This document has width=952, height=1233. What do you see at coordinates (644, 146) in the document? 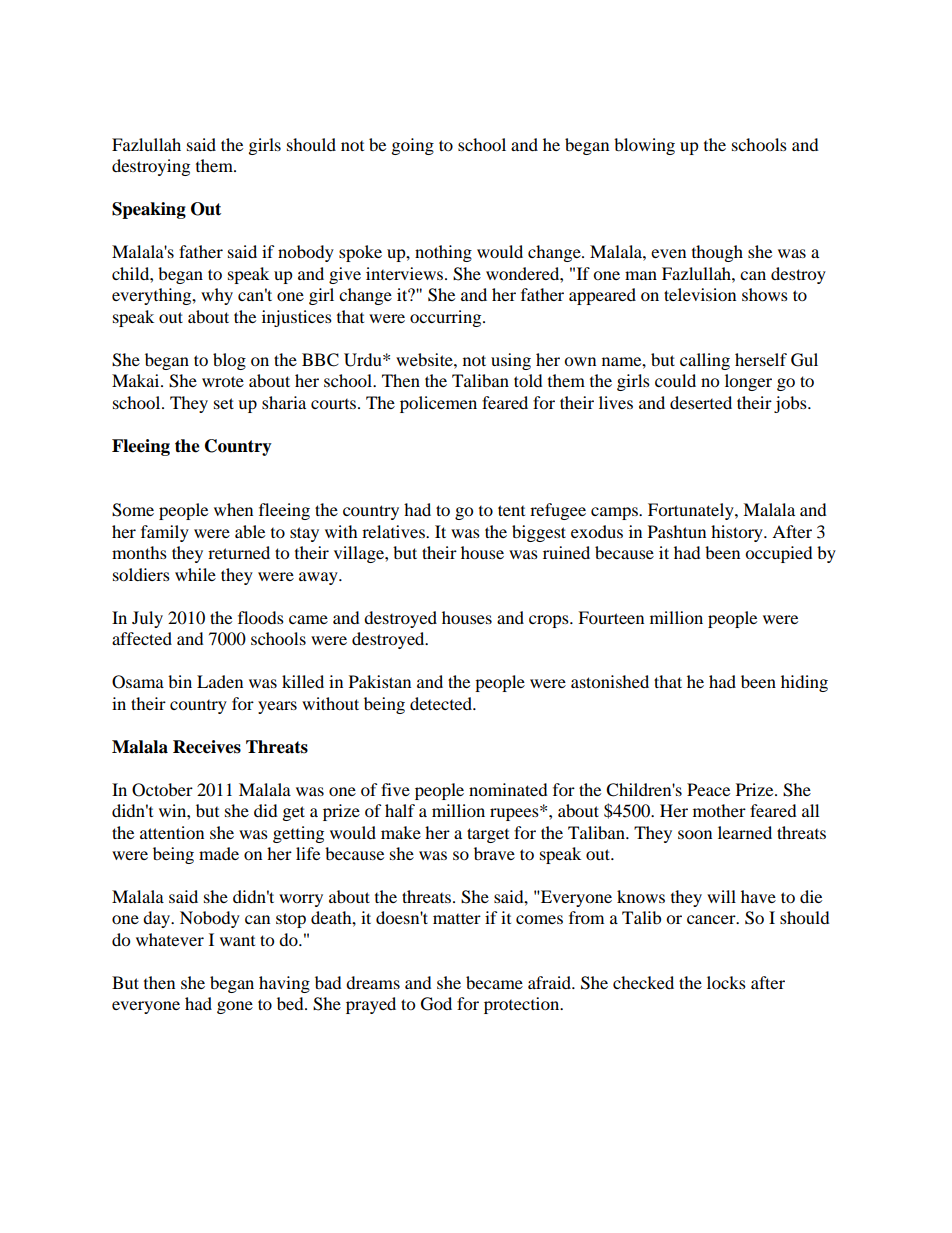
I see `blowing` at bounding box center [644, 146].
